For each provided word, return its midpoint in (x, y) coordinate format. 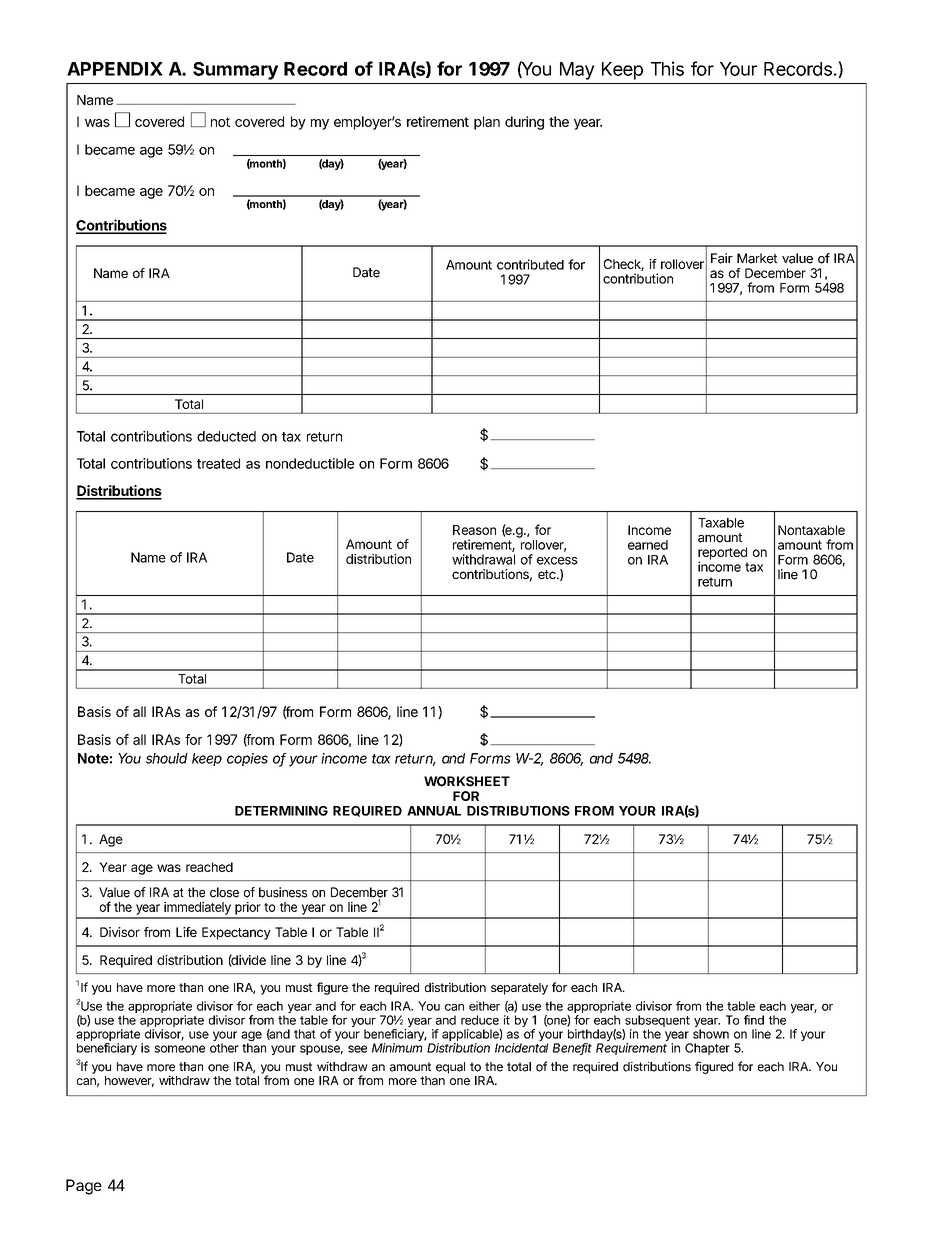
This (667, 68)
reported (722, 554)
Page (84, 1187)
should (167, 758)
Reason (474, 530)
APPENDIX (115, 69)
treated (218, 463)
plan (487, 123)
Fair (722, 258)
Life (186, 932)
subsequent (656, 1022)
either (484, 1006)
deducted (226, 436)
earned (648, 545)
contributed (530, 264)
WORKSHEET (467, 781)
